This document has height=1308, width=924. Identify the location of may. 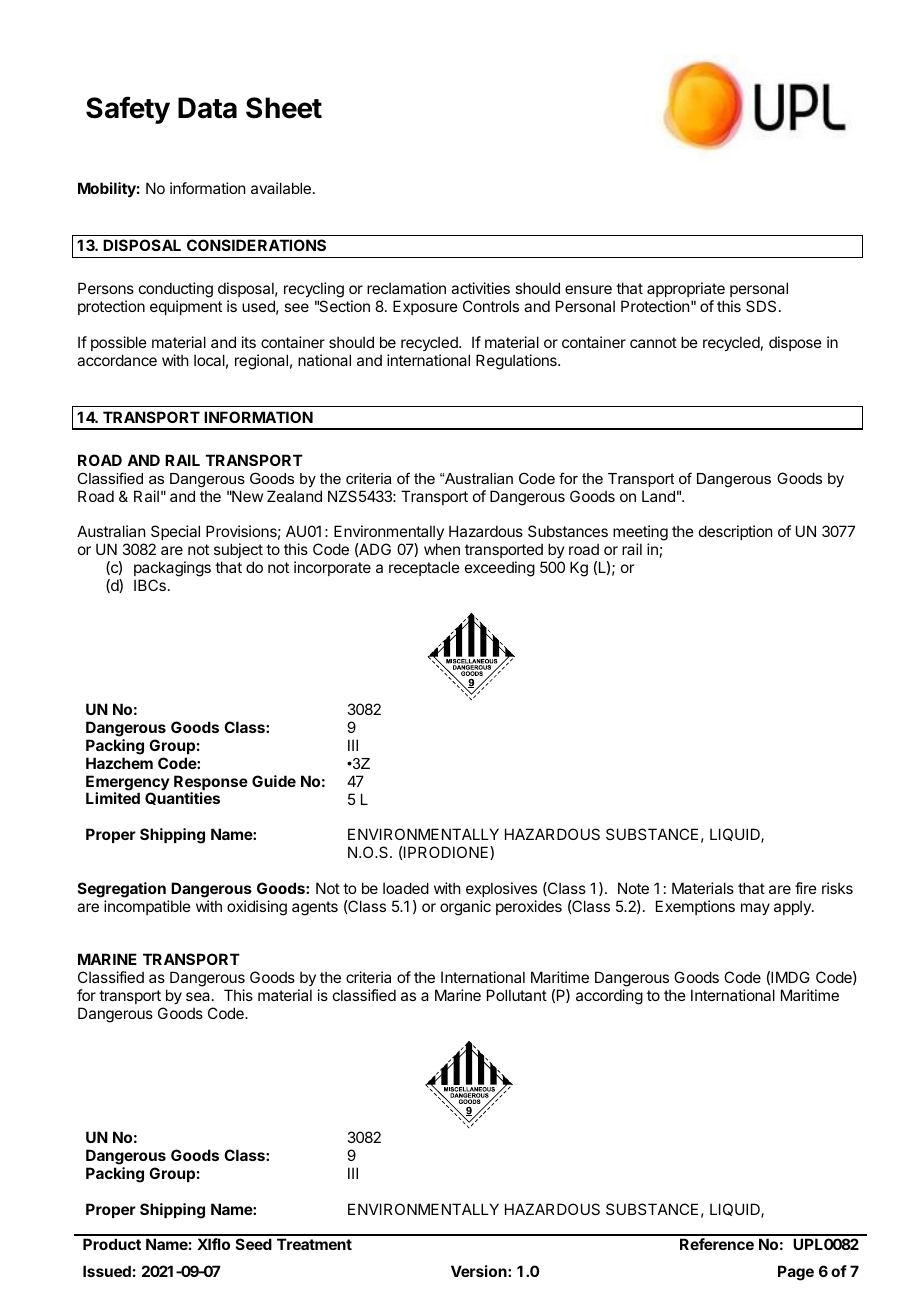
(755, 909).
